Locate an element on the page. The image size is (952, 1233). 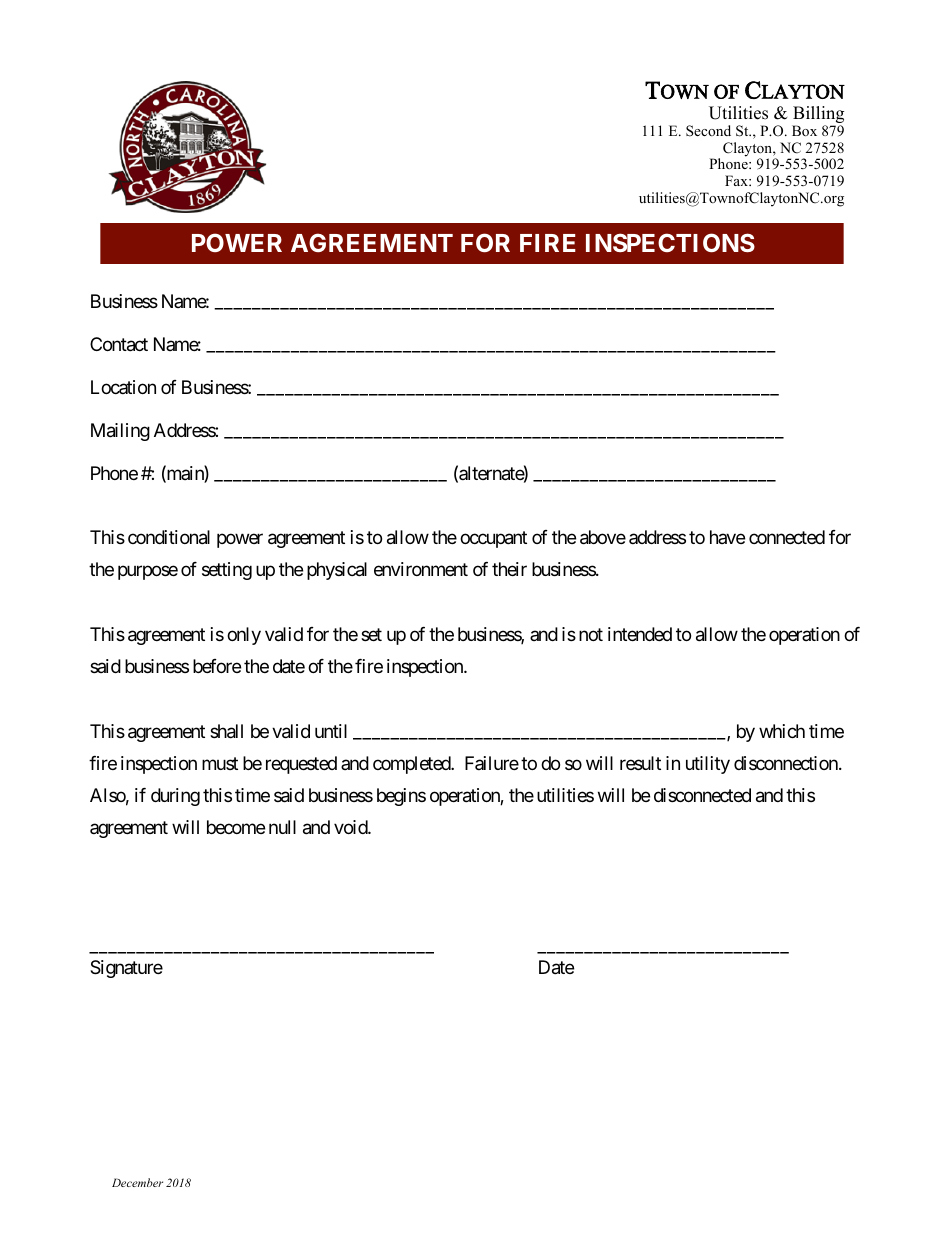
void is located at coordinates (351, 827).
